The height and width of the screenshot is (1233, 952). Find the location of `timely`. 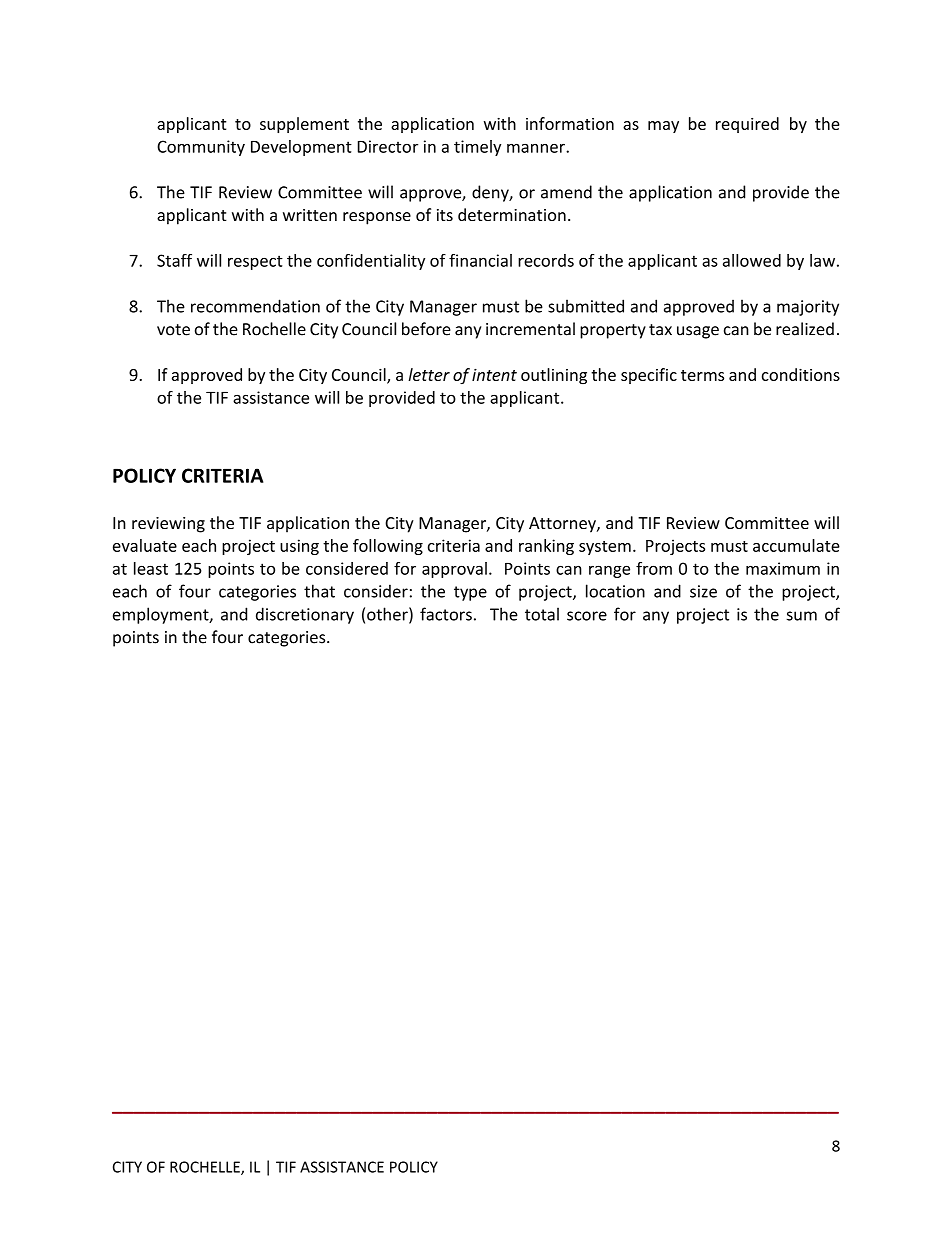

timely is located at coordinates (477, 148).
